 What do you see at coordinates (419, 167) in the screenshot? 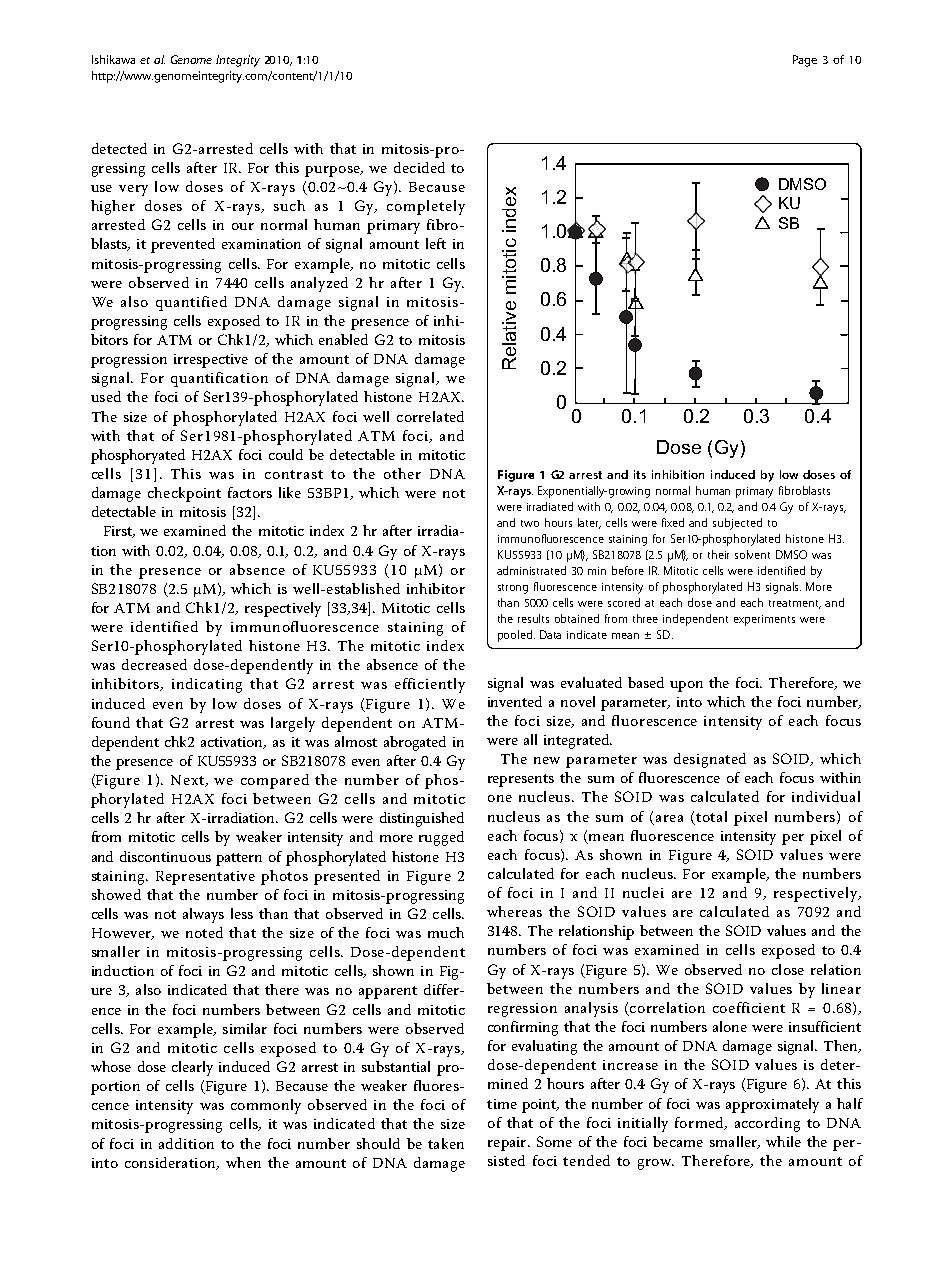
I see `decided` at bounding box center [419, 167].
